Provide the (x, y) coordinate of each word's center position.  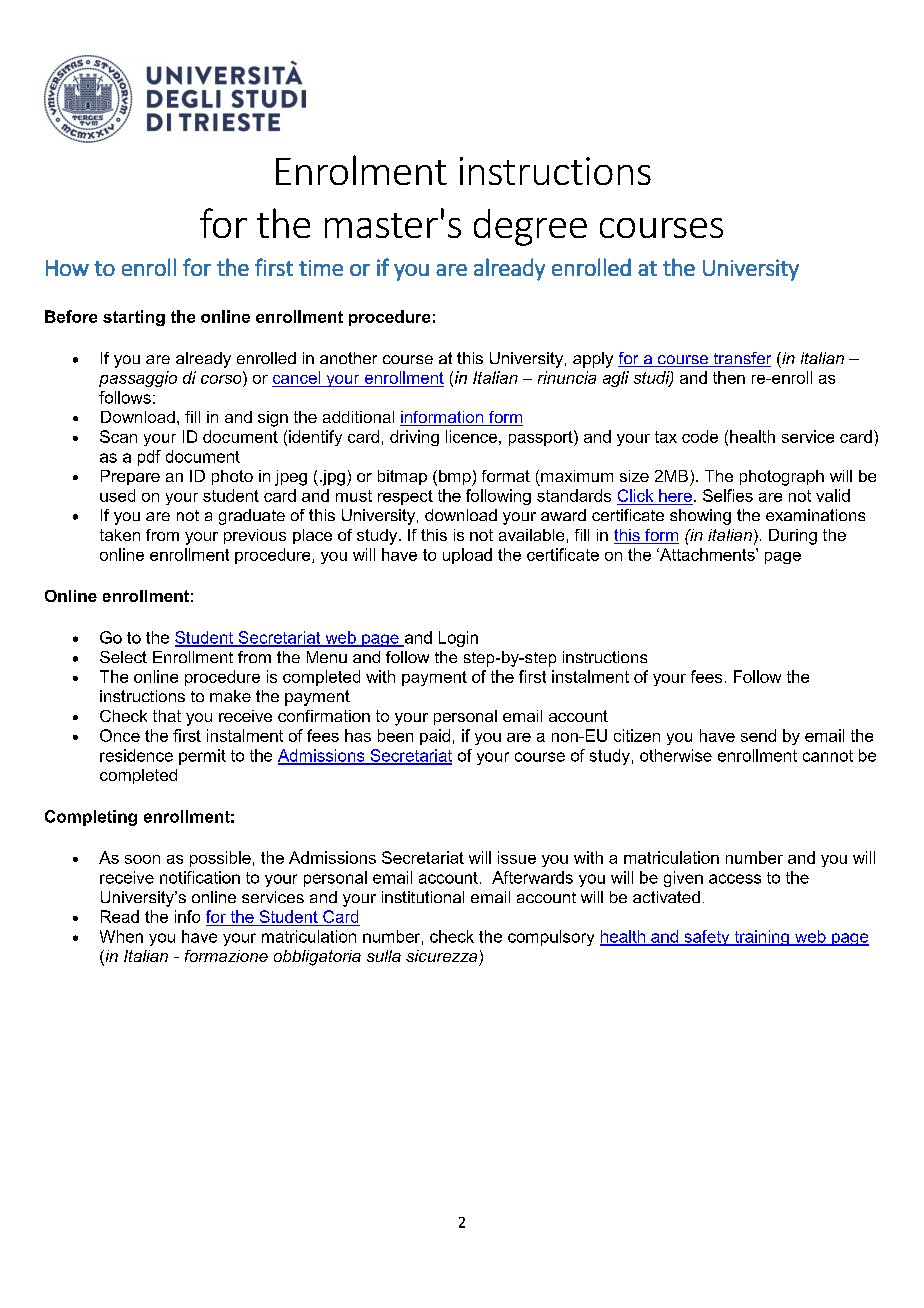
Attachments (707, 554)
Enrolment (361, 170)
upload (467, 556)
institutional (423, 897)
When (121, 936)
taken (120, 535)
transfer (741, 359)
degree (530, 227)
